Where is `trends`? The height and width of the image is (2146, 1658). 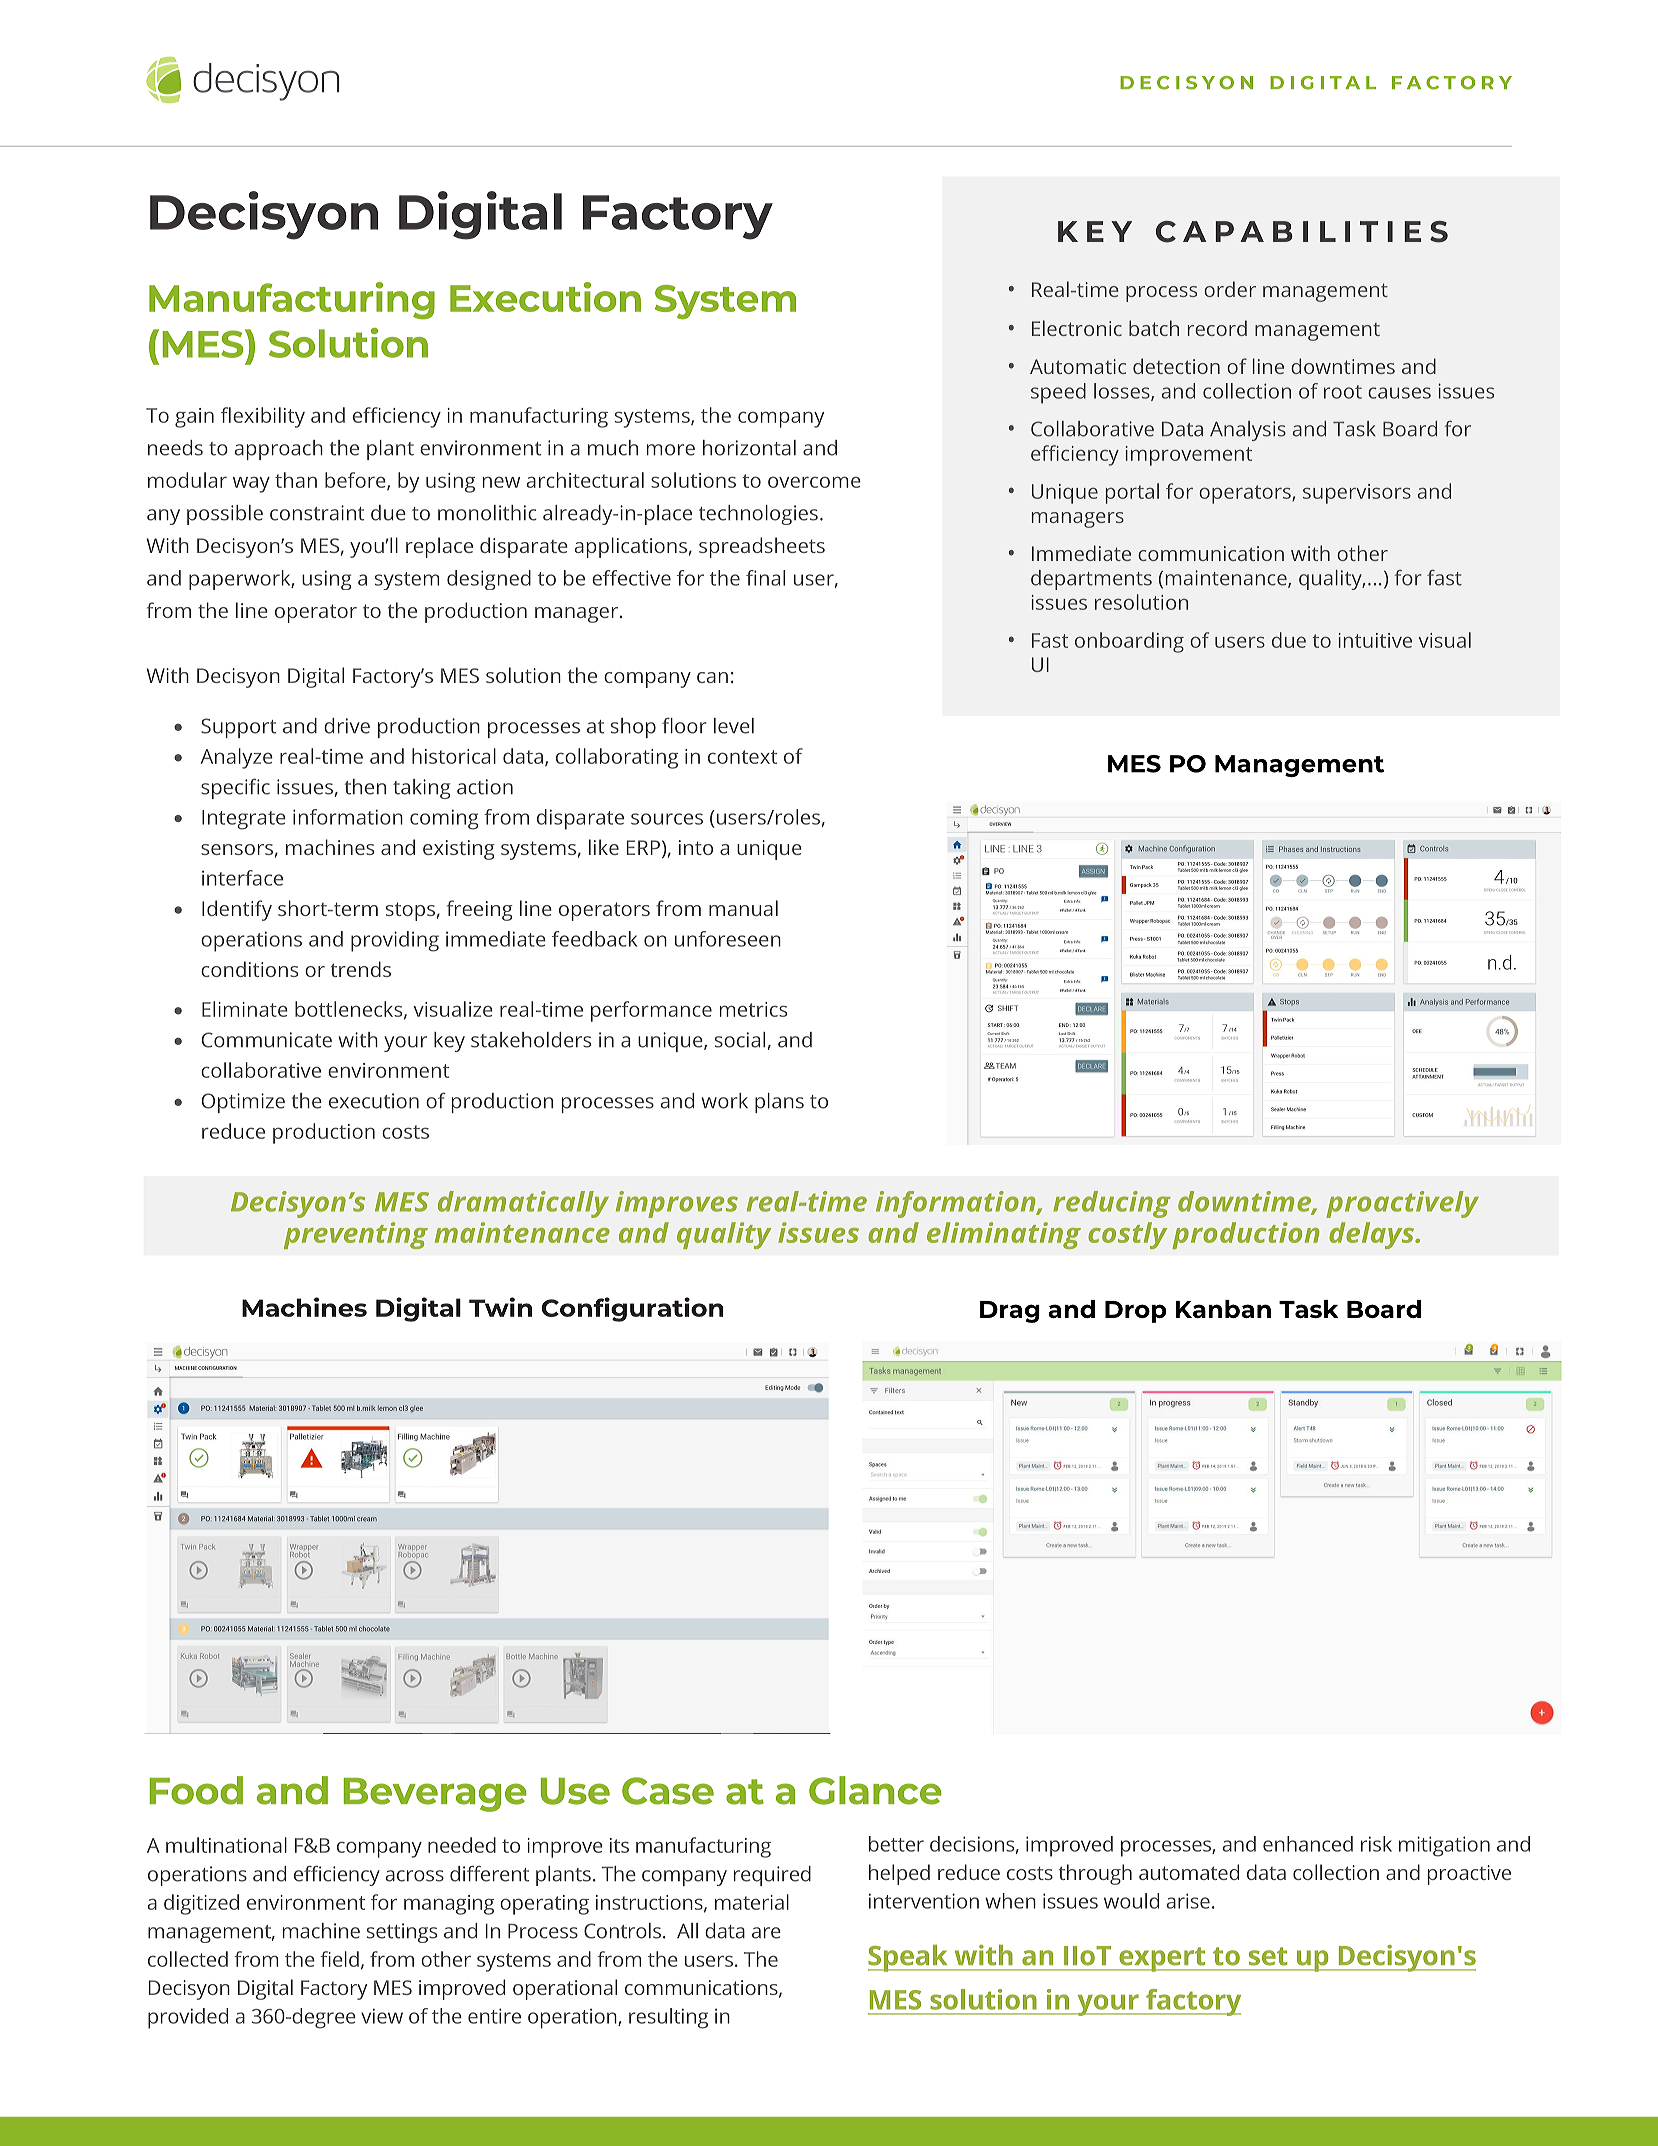 trends is located at coordinates (361, 969).
